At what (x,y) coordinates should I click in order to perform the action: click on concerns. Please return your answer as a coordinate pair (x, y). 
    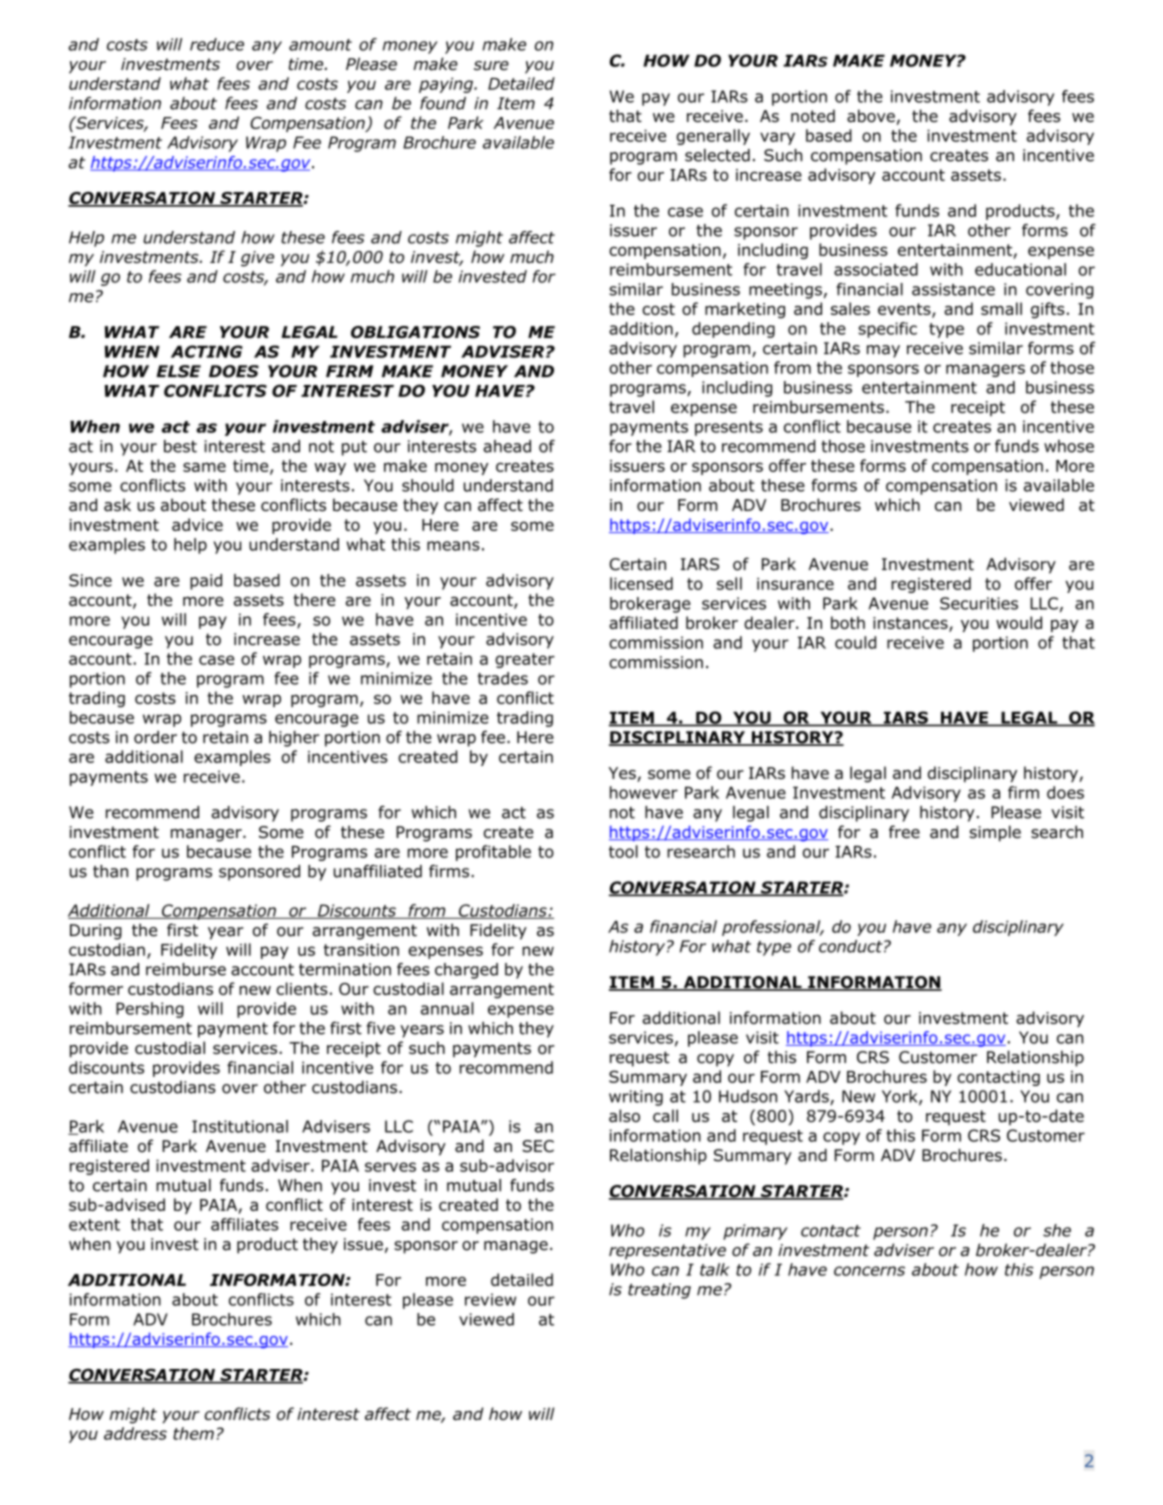
    Looking at the image, I should click on (869, 1271).
